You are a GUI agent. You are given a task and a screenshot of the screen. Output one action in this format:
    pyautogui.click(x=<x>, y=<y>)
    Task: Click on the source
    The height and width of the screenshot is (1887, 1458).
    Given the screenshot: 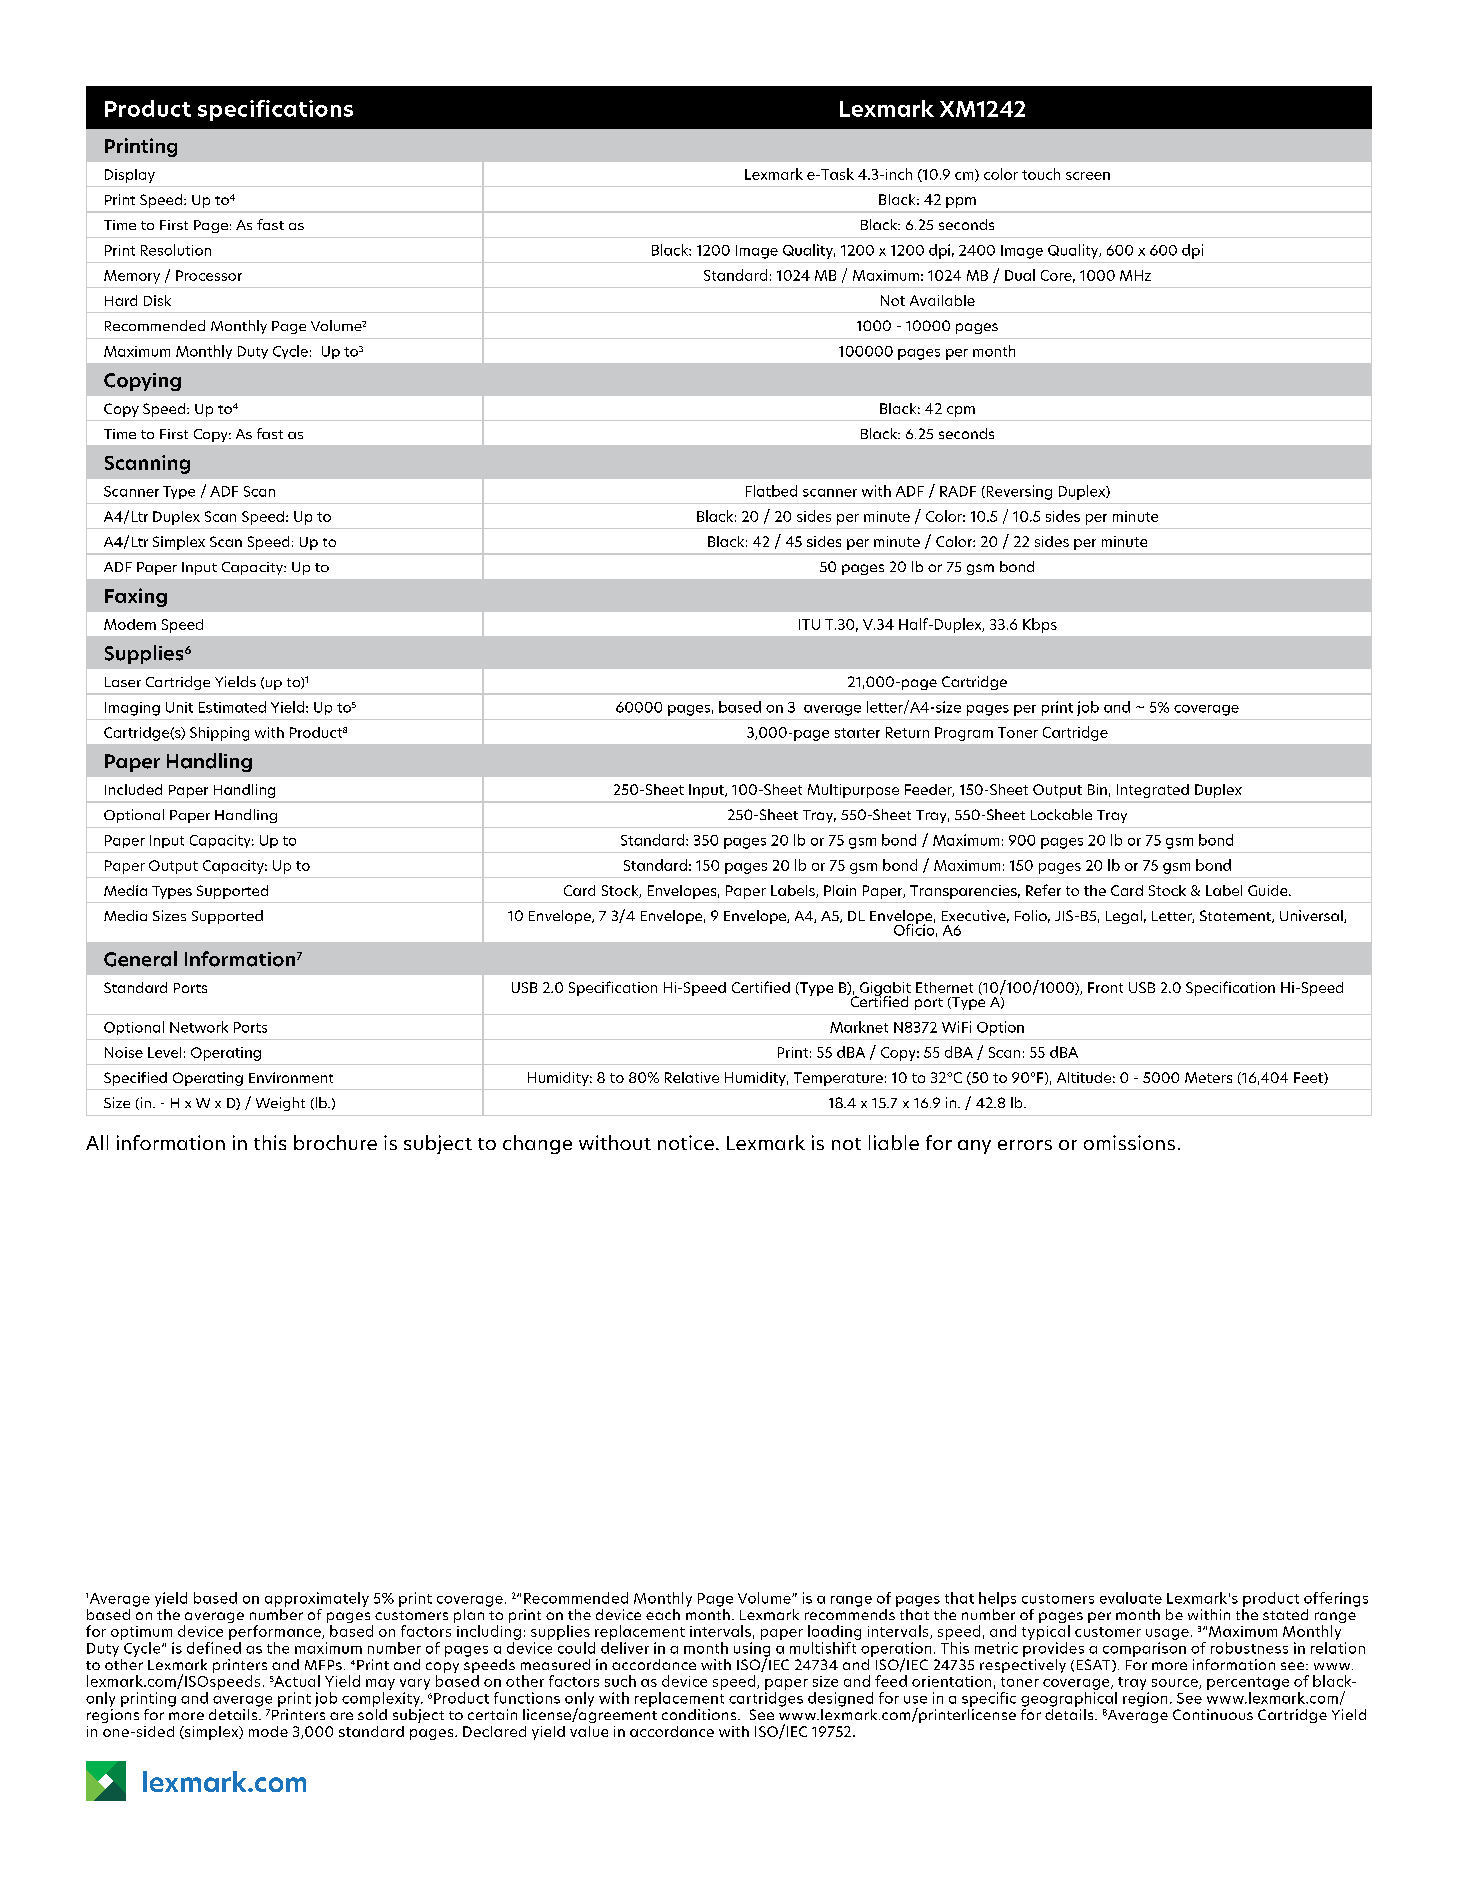 What is the action you would take?
    pyautogui.click(x=1176, y=1684)
